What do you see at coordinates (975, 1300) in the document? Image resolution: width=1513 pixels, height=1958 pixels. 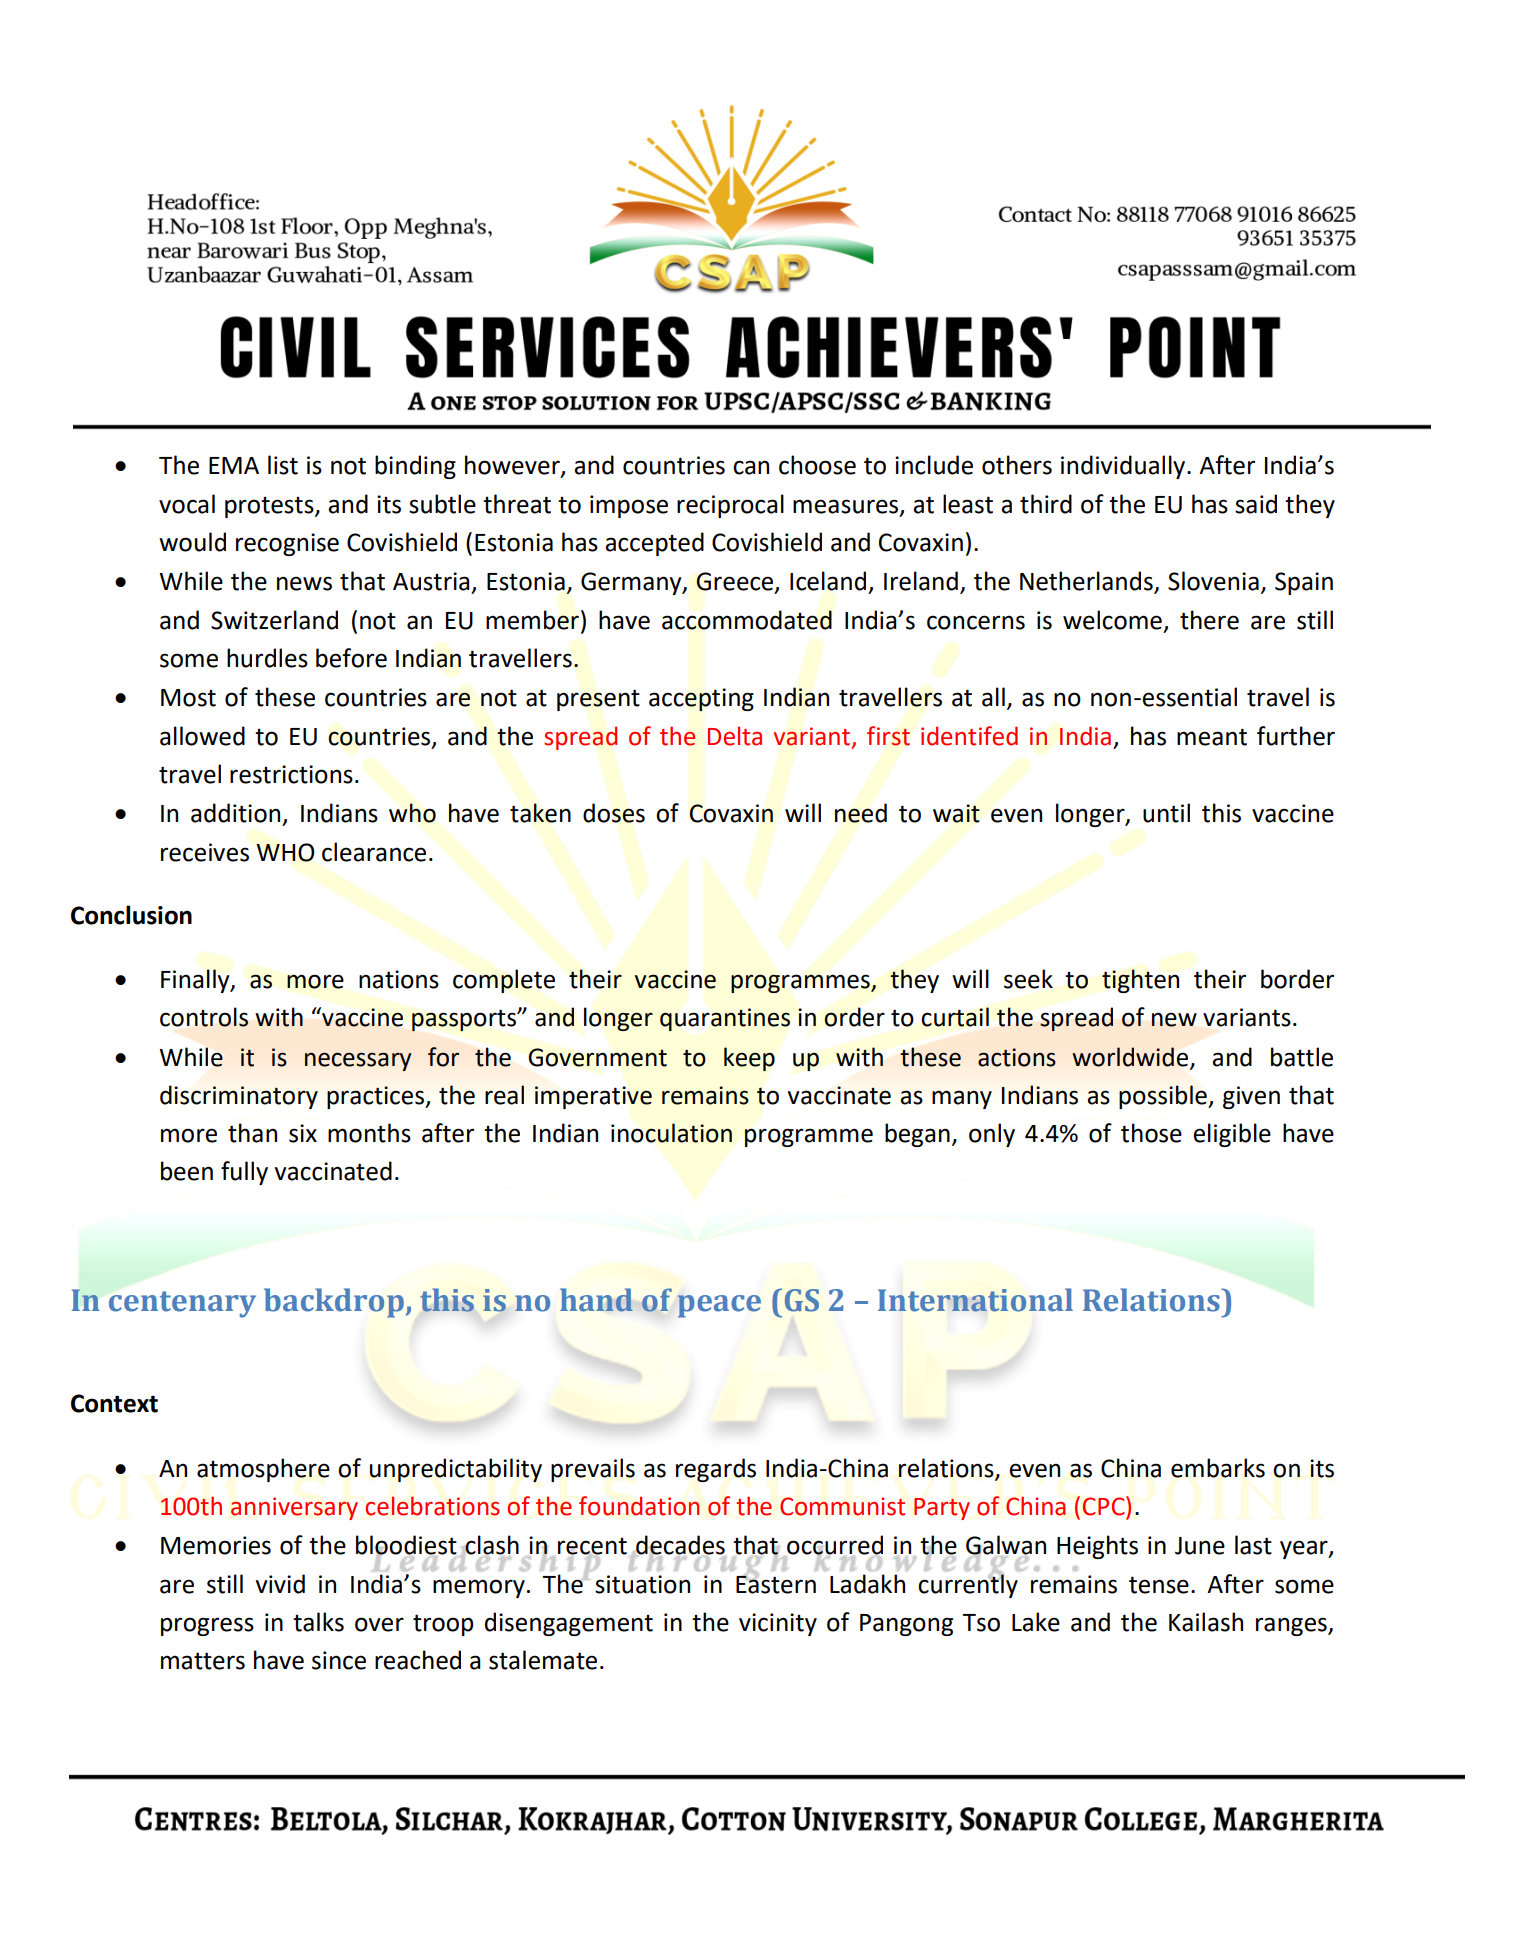 I see `International` at bounding box center [975, 1300].
